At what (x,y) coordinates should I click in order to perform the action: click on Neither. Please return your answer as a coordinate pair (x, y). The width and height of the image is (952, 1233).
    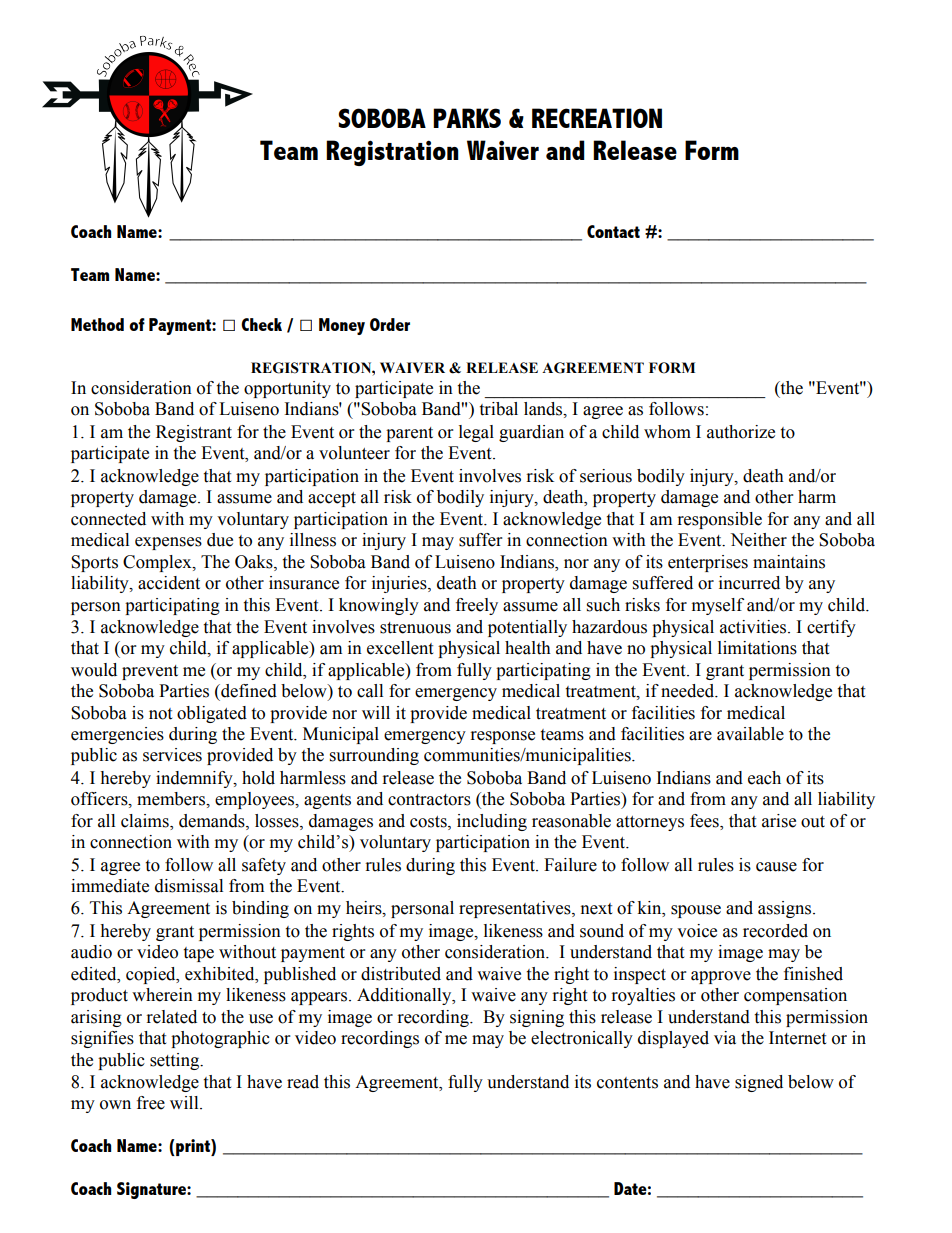
    Looking at the image, I should click on (758, 540).
